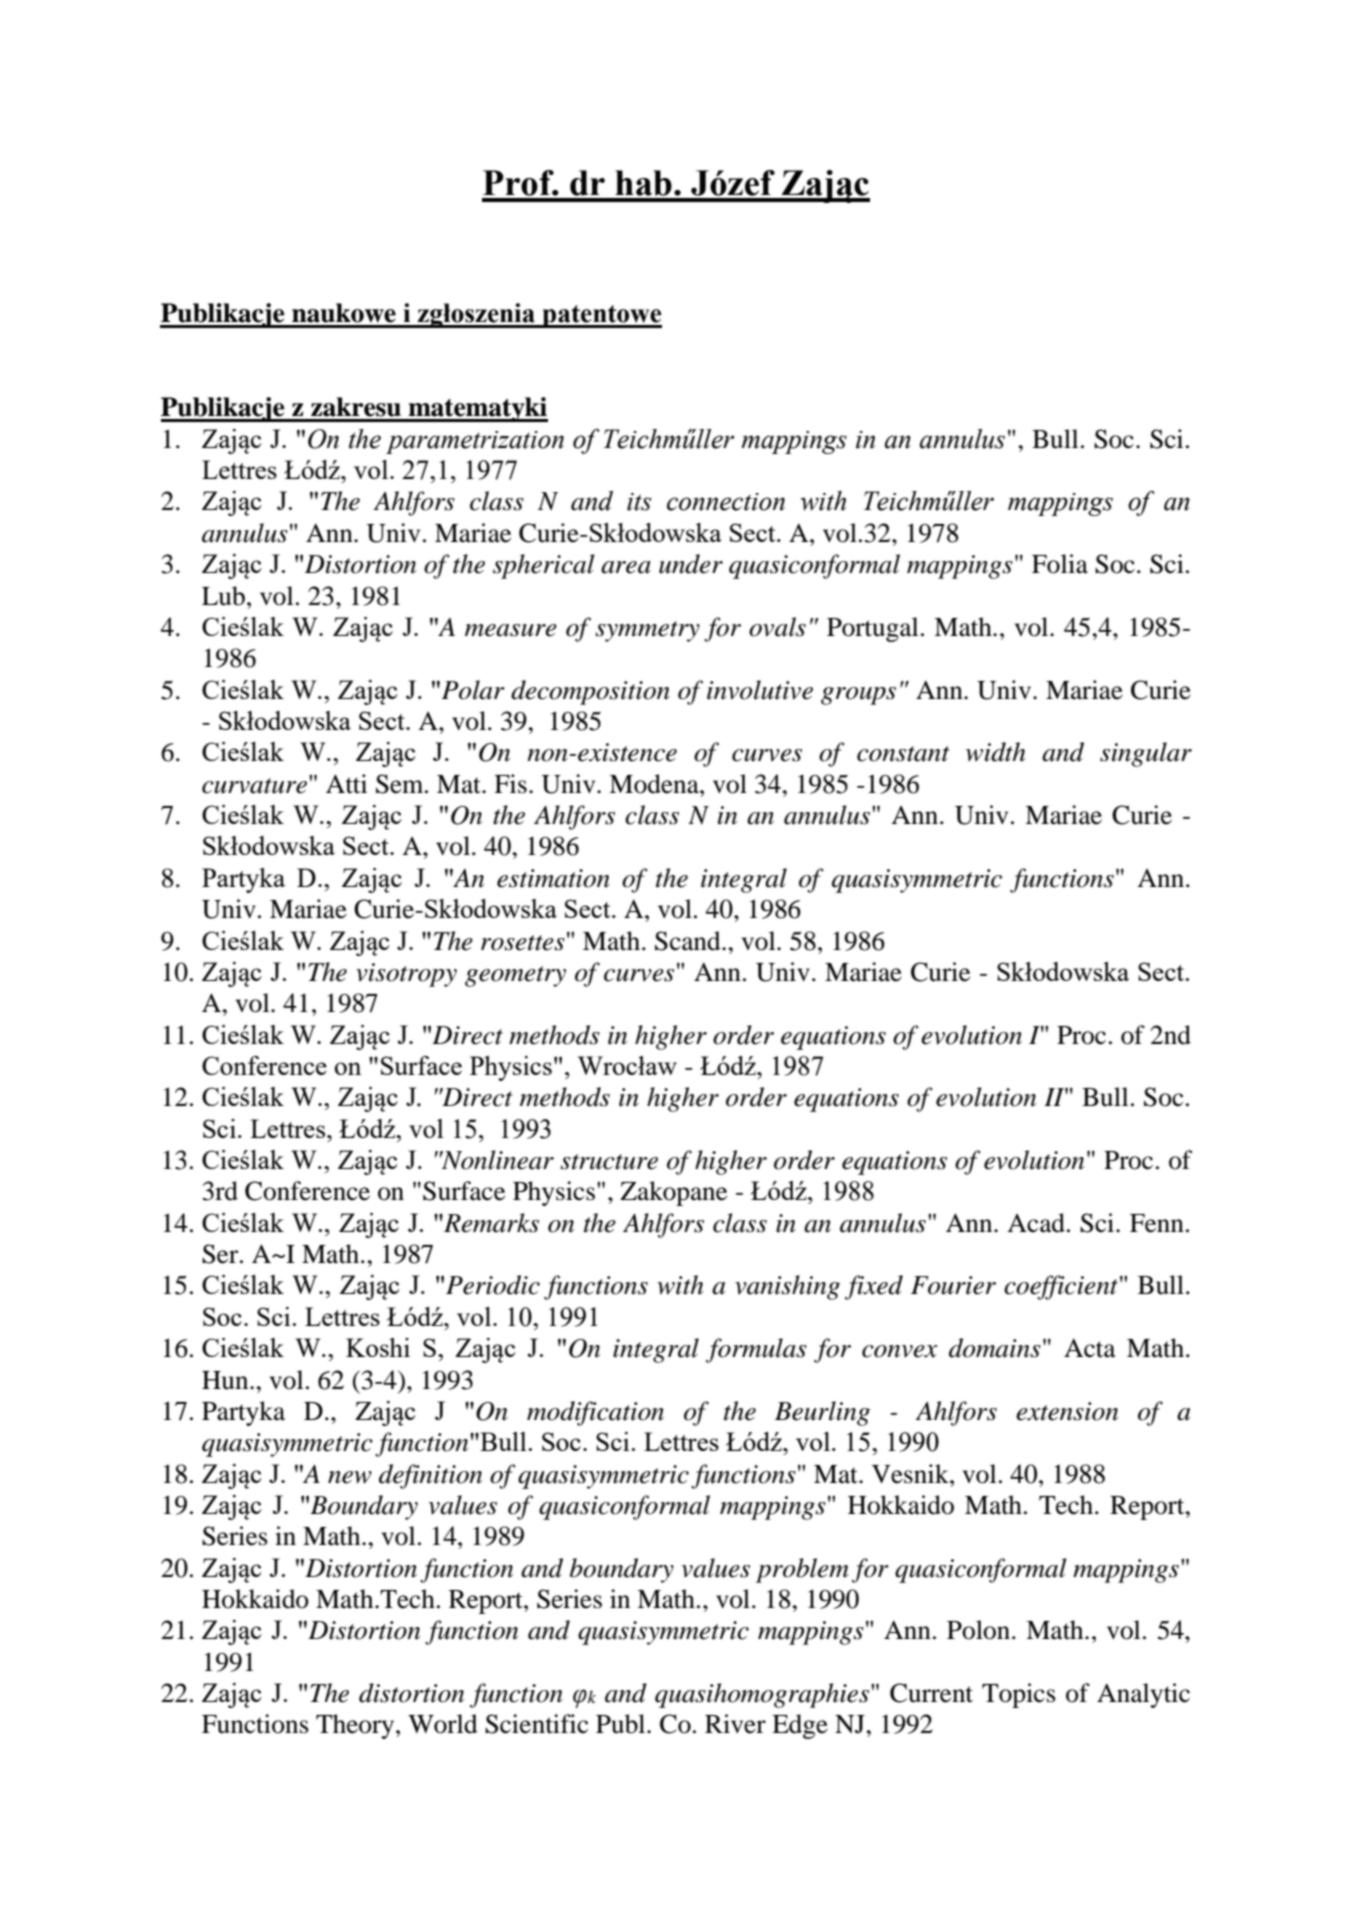  Describe the element at coordinates (553, 878) in the screenshot. I see `estimation` at that location.
